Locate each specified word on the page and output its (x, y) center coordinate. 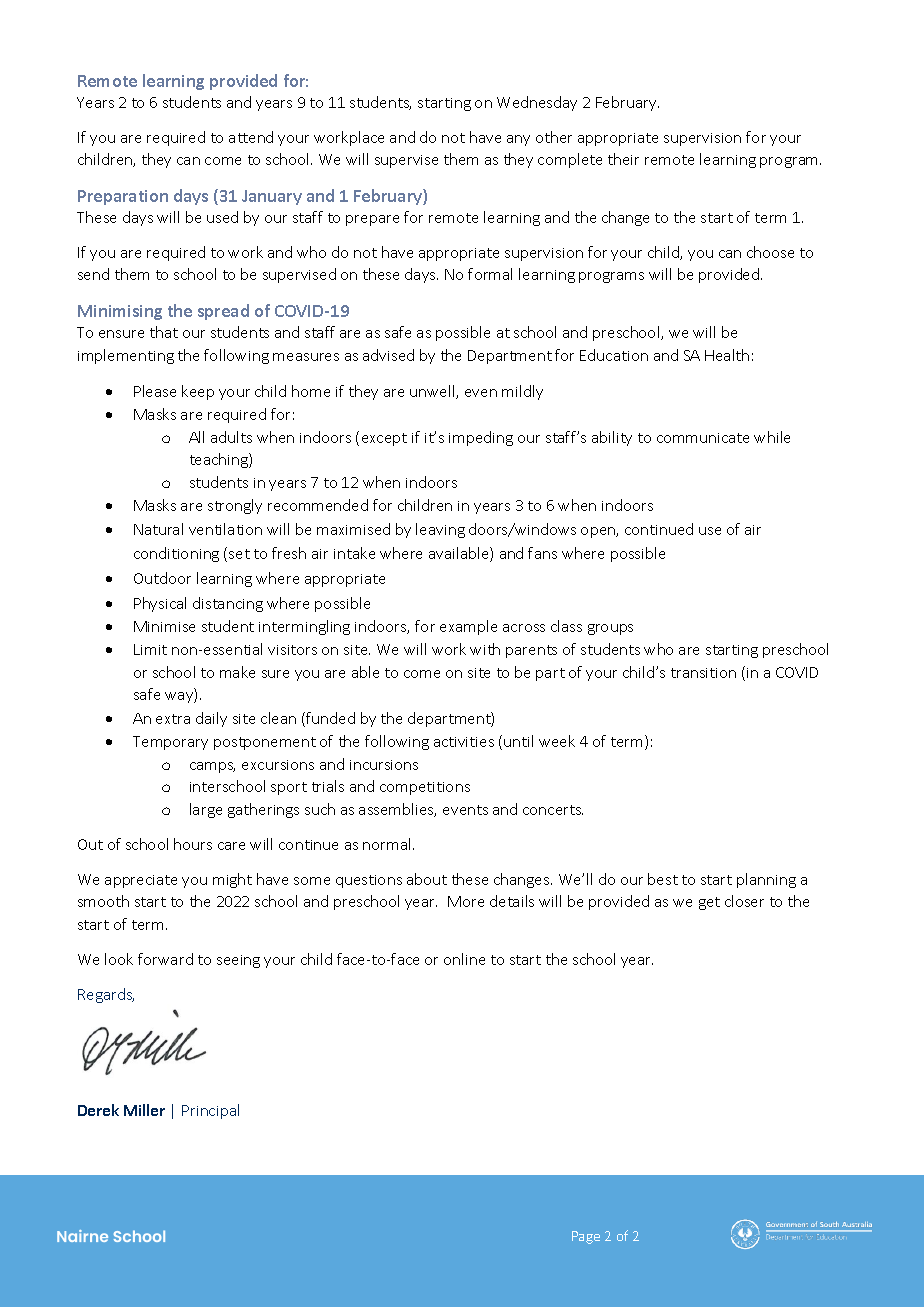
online (464, 959)
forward (165, 959)
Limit (150, 649)
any (518, 140)
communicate (703, 438)
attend (251, 137)
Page (586, 1237)
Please (155, 391)
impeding (481, 438)
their (623, 159)
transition (703, 673)
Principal (210, 1111)
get (709, 903)
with (485, 649)
